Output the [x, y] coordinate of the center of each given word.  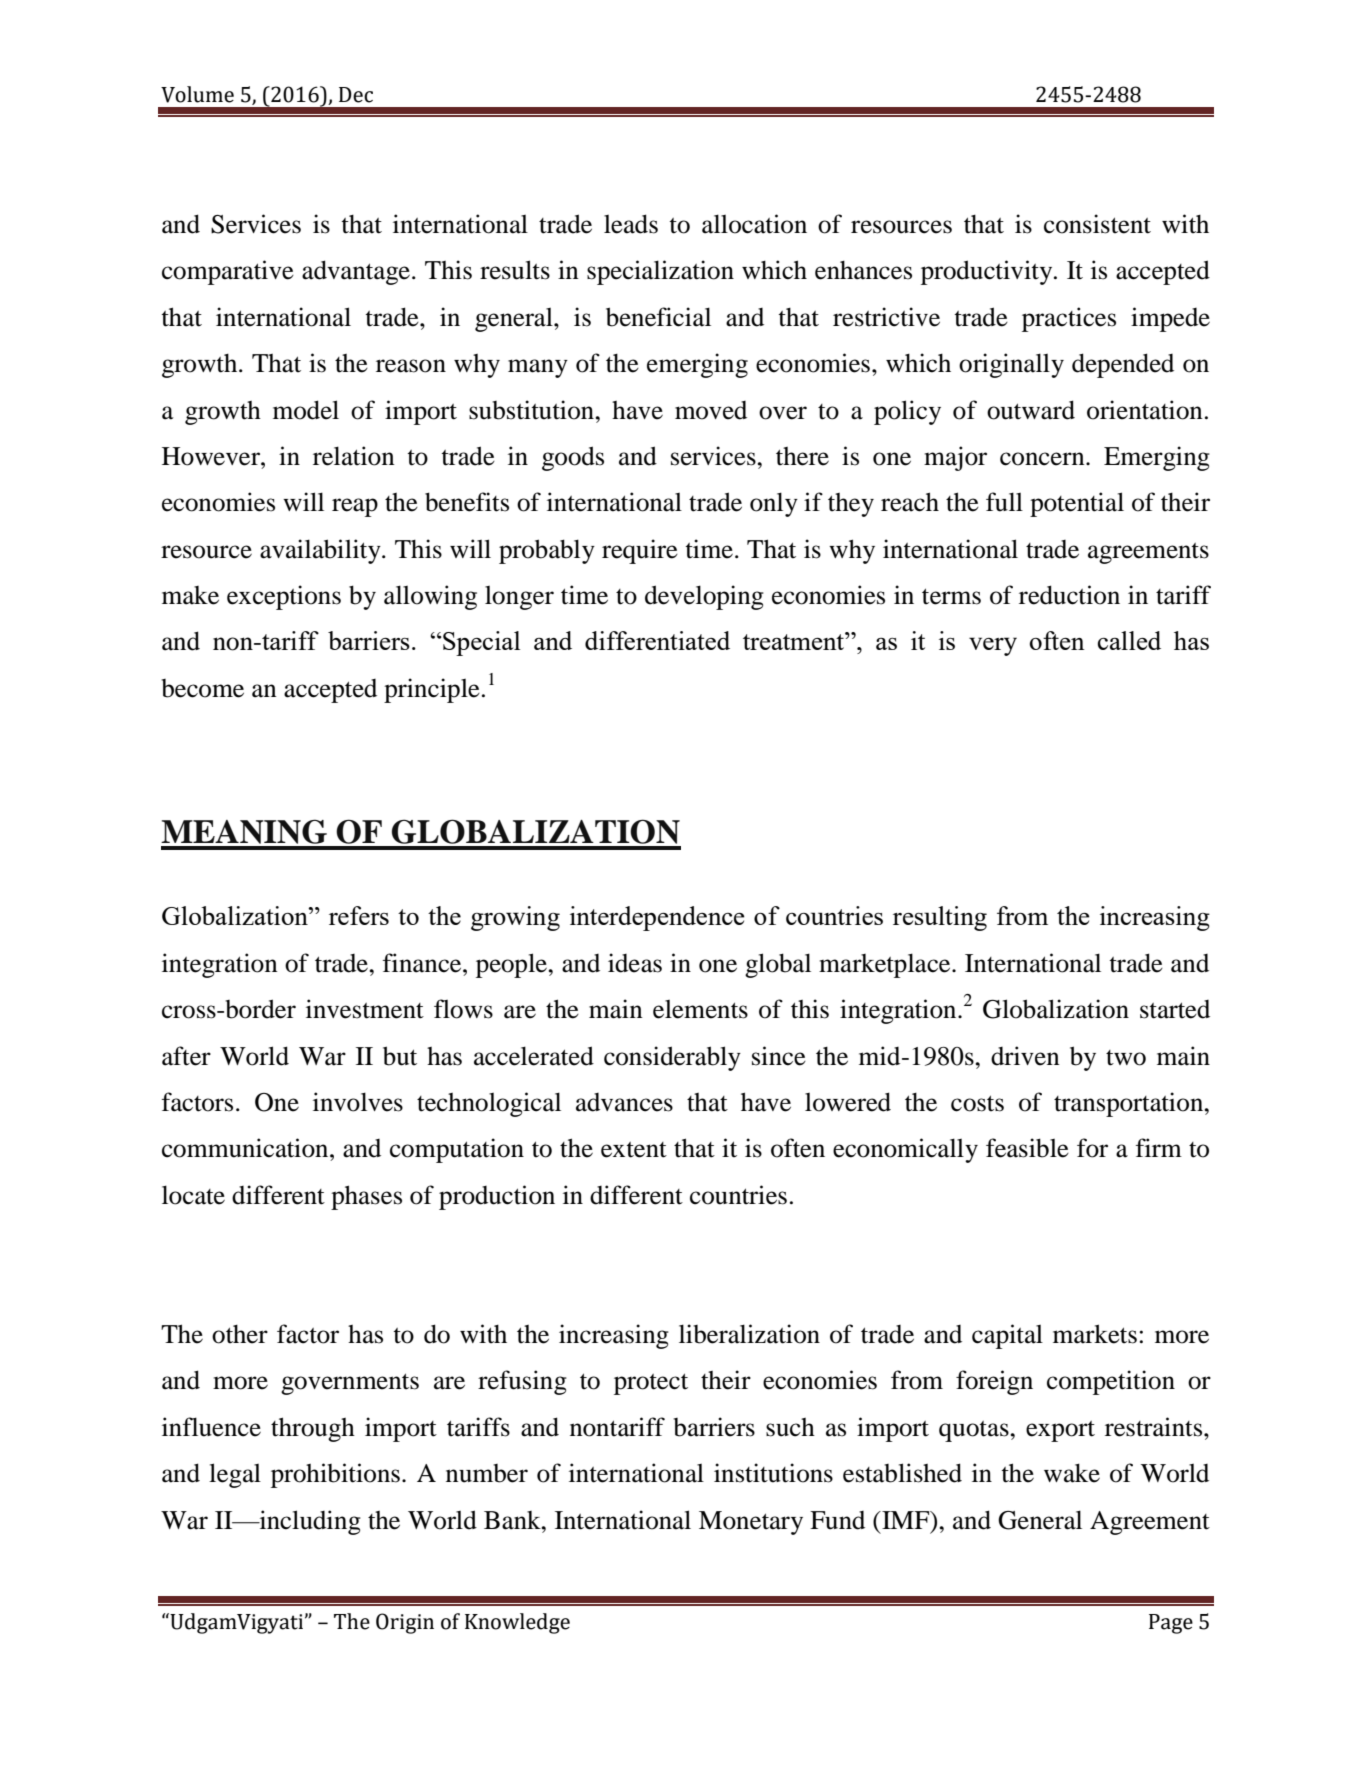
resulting [940, 918]
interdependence [657, 918]
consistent [1097, 224]
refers [359, 915]
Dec [356, 95]
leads [631, 224]
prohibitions [335, 1475]
